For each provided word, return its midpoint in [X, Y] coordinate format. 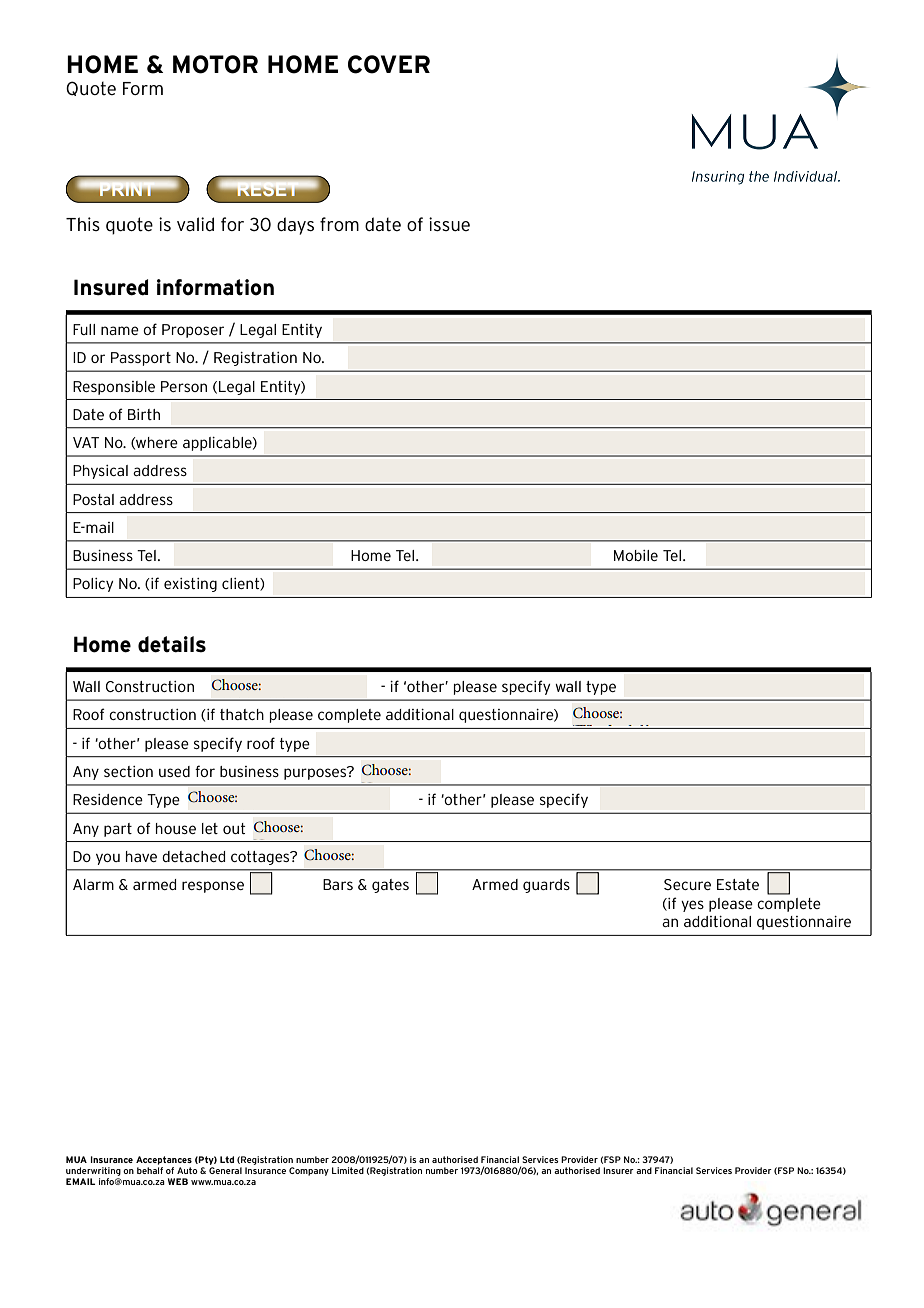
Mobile [636, 555]
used [174, 771]
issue [449, 224]
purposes [316, 773]
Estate [738, 884]
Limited [348, 1170]
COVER [389, 64]
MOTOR [215, 64]
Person [184, 386]
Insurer [618, 1170]
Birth [144, 414]
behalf [150, 1170]
